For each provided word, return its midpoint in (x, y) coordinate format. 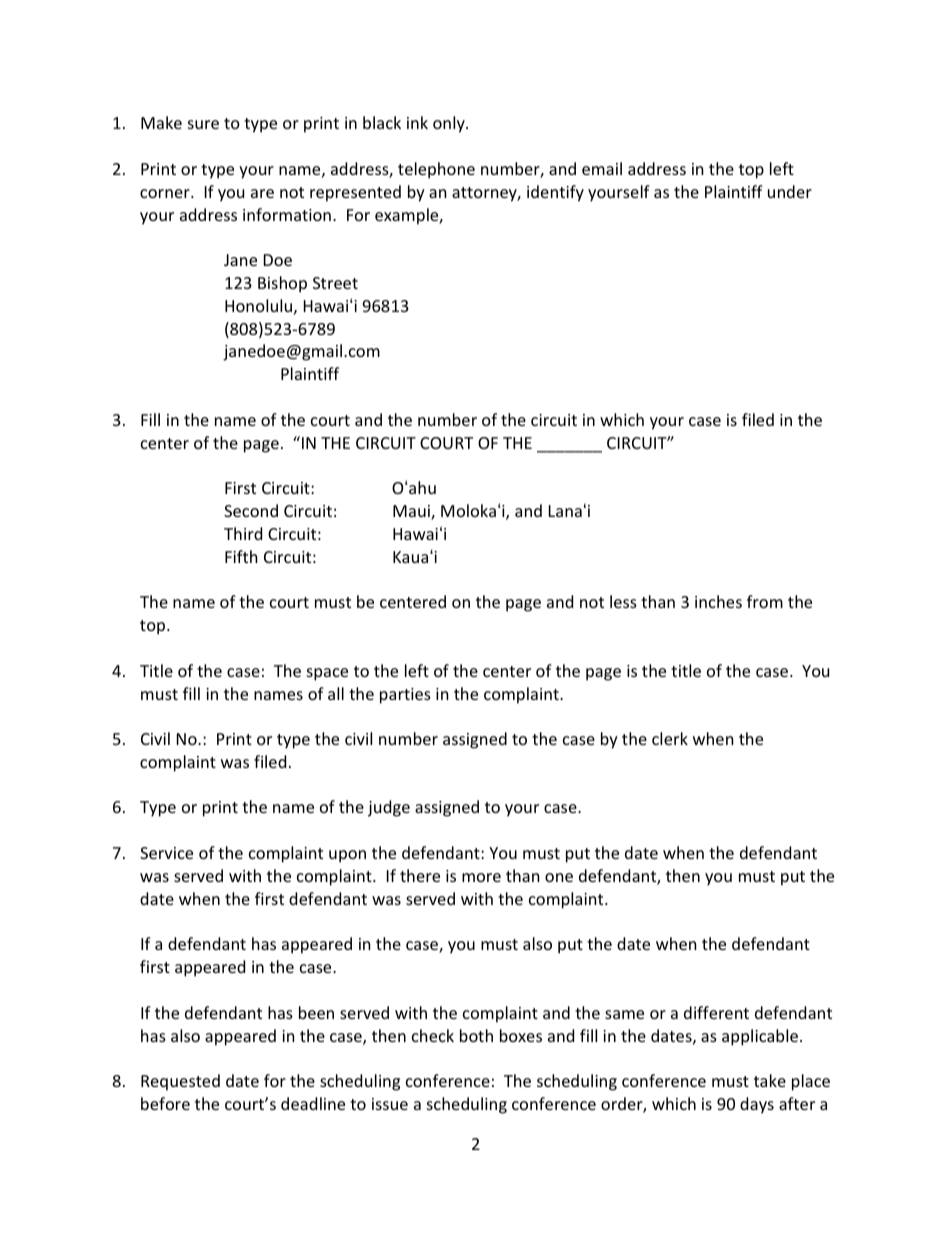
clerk (670, 738)
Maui (412, 512)
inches (718, 601)
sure (203, 124)
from (765, 601)
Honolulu (258, 305)
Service (166, 853)
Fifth (241, 556)
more (481, 877)
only (450, 124)
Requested (180, 1082)
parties (405, 696)
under (790, 191)
